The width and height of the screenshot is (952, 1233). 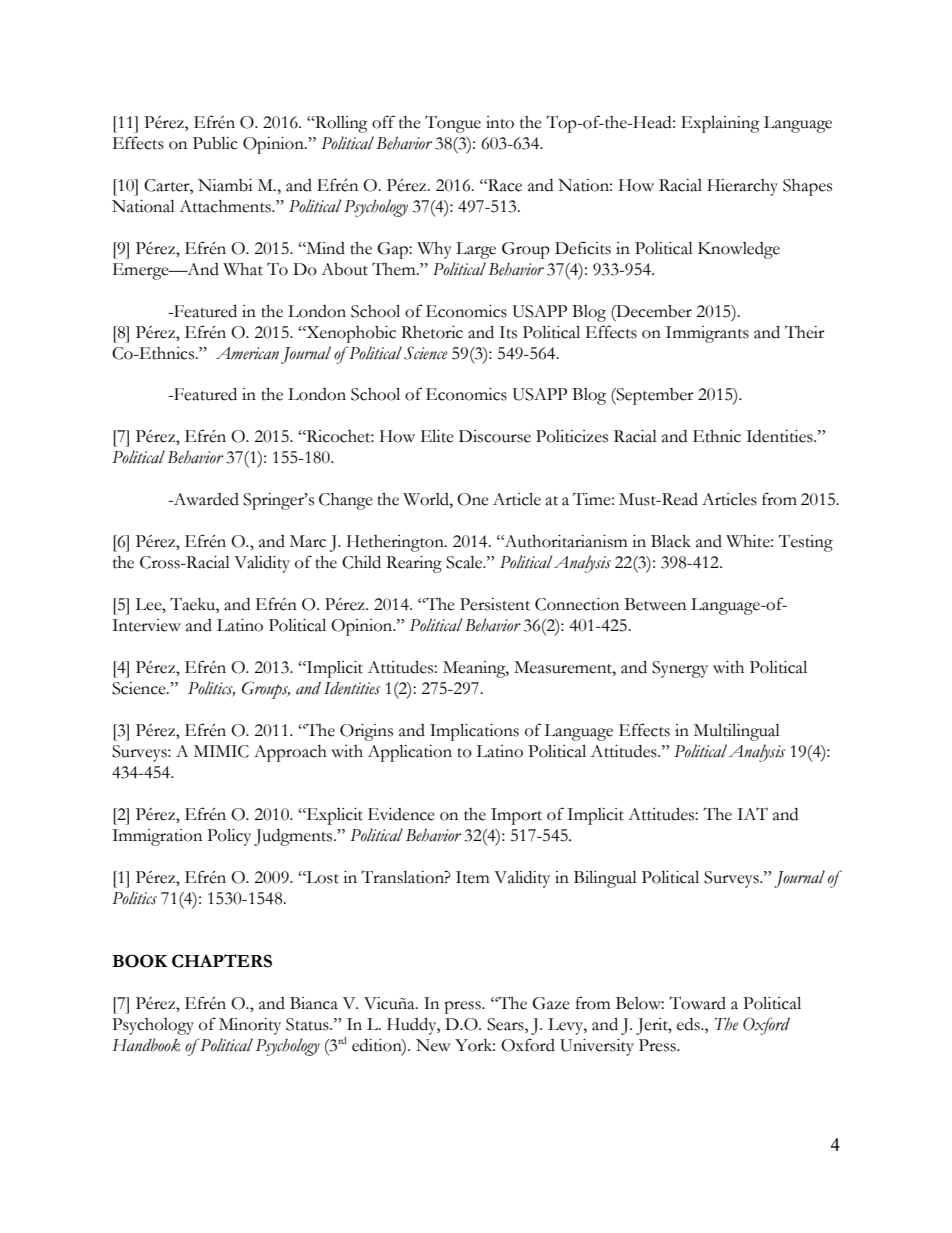 What do you see at coordinates (707, 334) in the screenshot?
I see `Immigrants` at bounding box center [707, 334].
